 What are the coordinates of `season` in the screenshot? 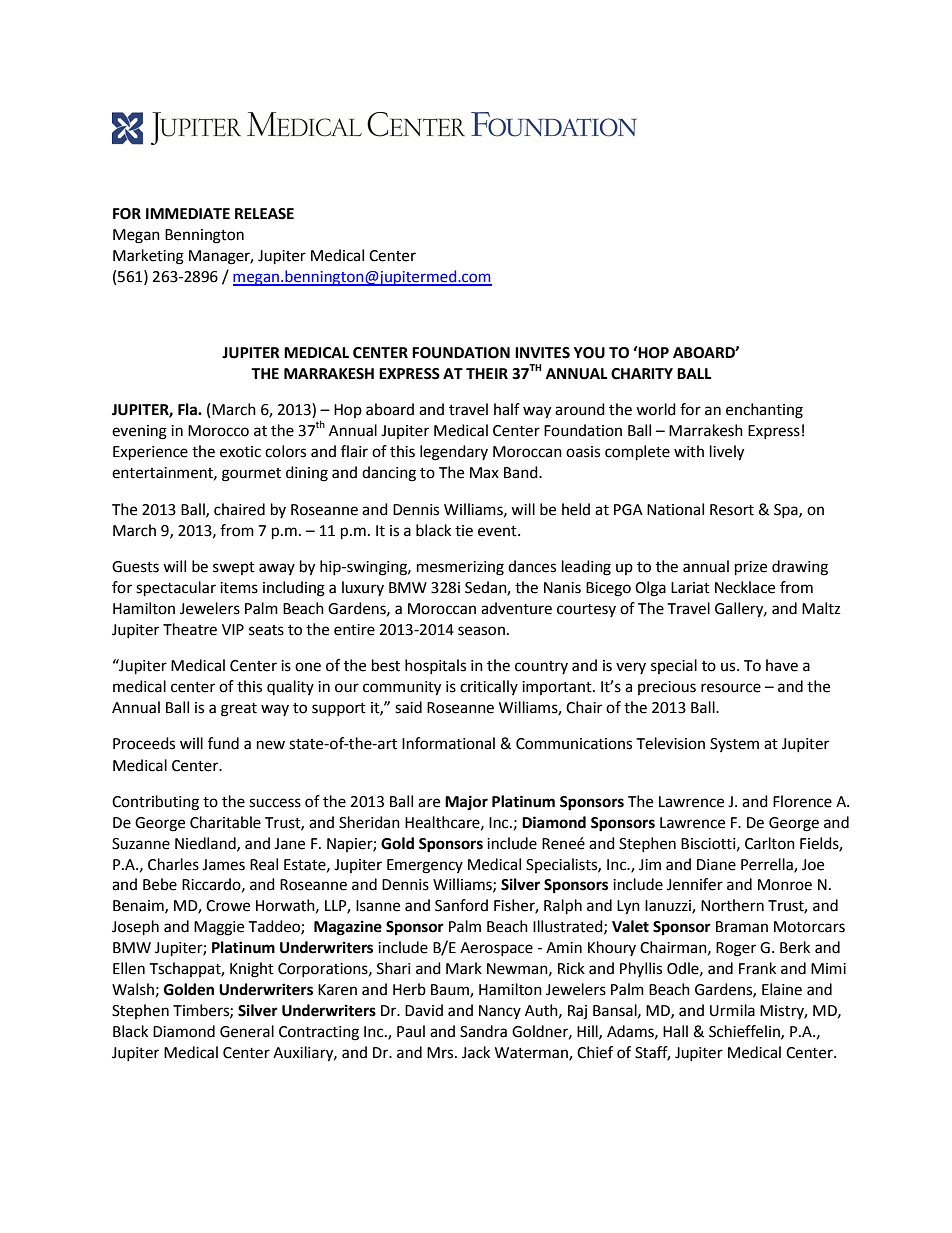 It's located at (481, 631).
